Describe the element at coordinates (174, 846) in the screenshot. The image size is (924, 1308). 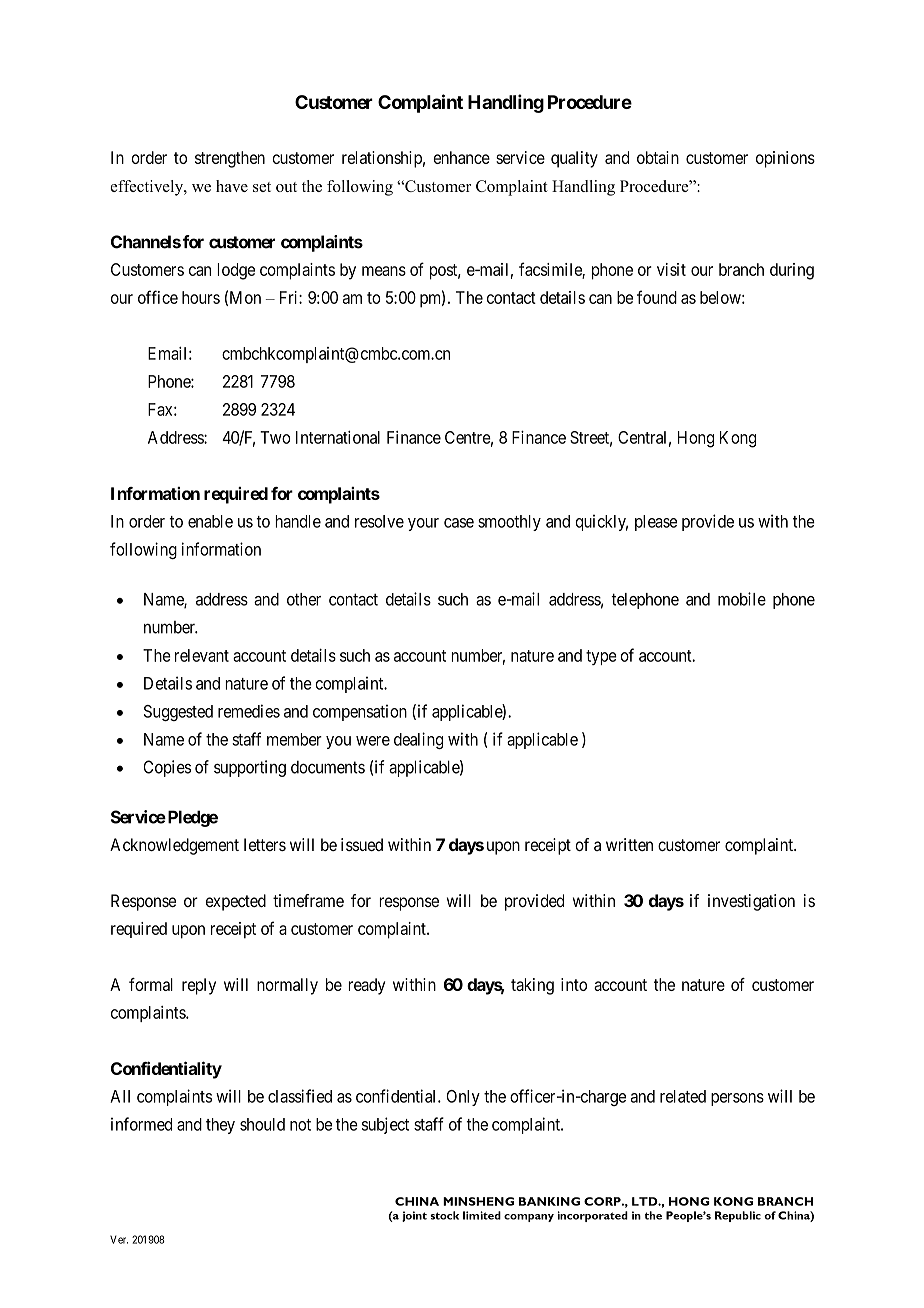
I see `Acknowledgement` at that location.
